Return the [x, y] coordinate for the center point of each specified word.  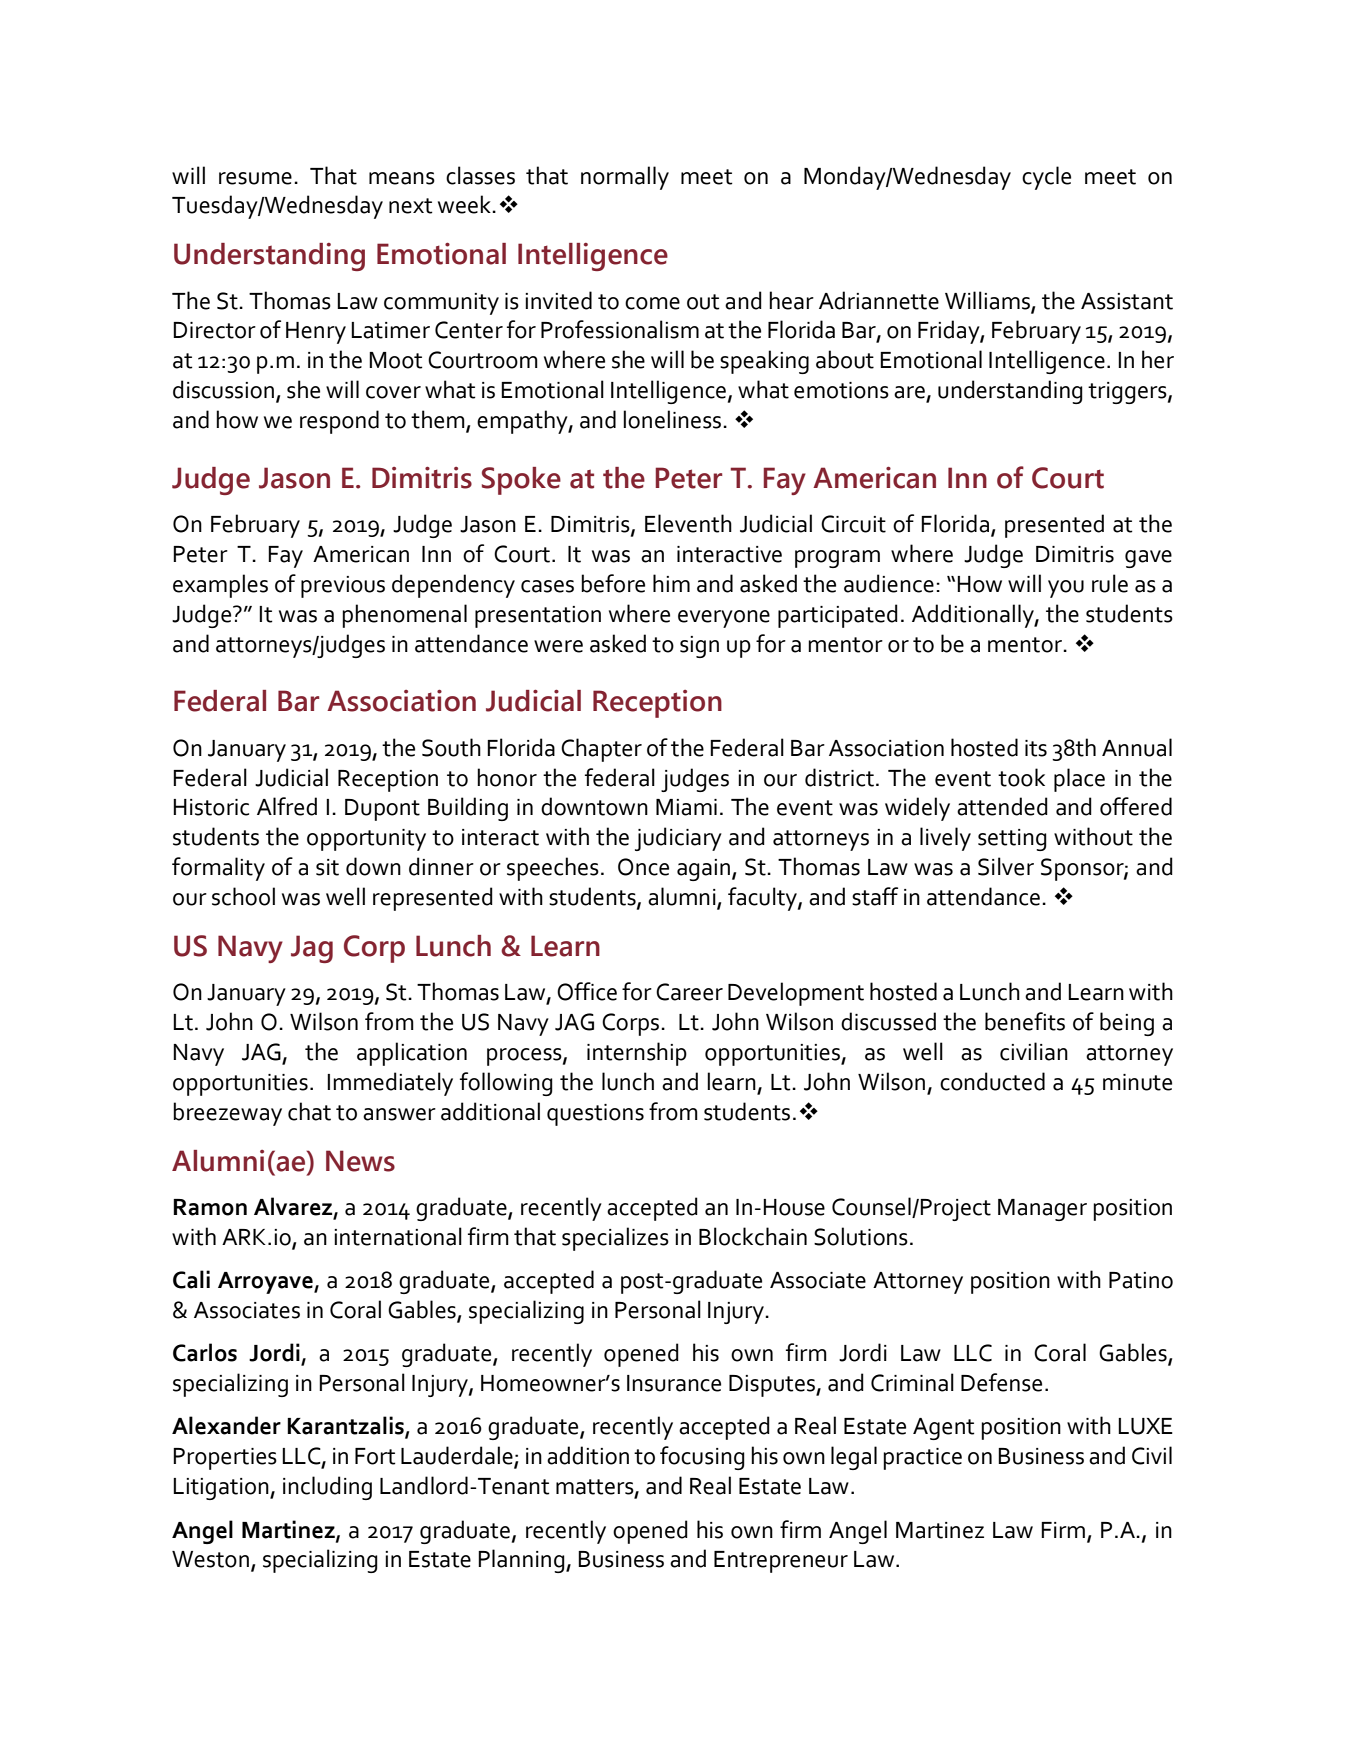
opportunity [366, 840]
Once [643, 867]
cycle [1046, 178]
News [360, 1161]
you [1066, 589]
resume [255, 178]
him [671, 583]
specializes [615, 1239]
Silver [1006, 866]
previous [343, 587]
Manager [1042, 1210]
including [327, 1488]
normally [625, 178]
